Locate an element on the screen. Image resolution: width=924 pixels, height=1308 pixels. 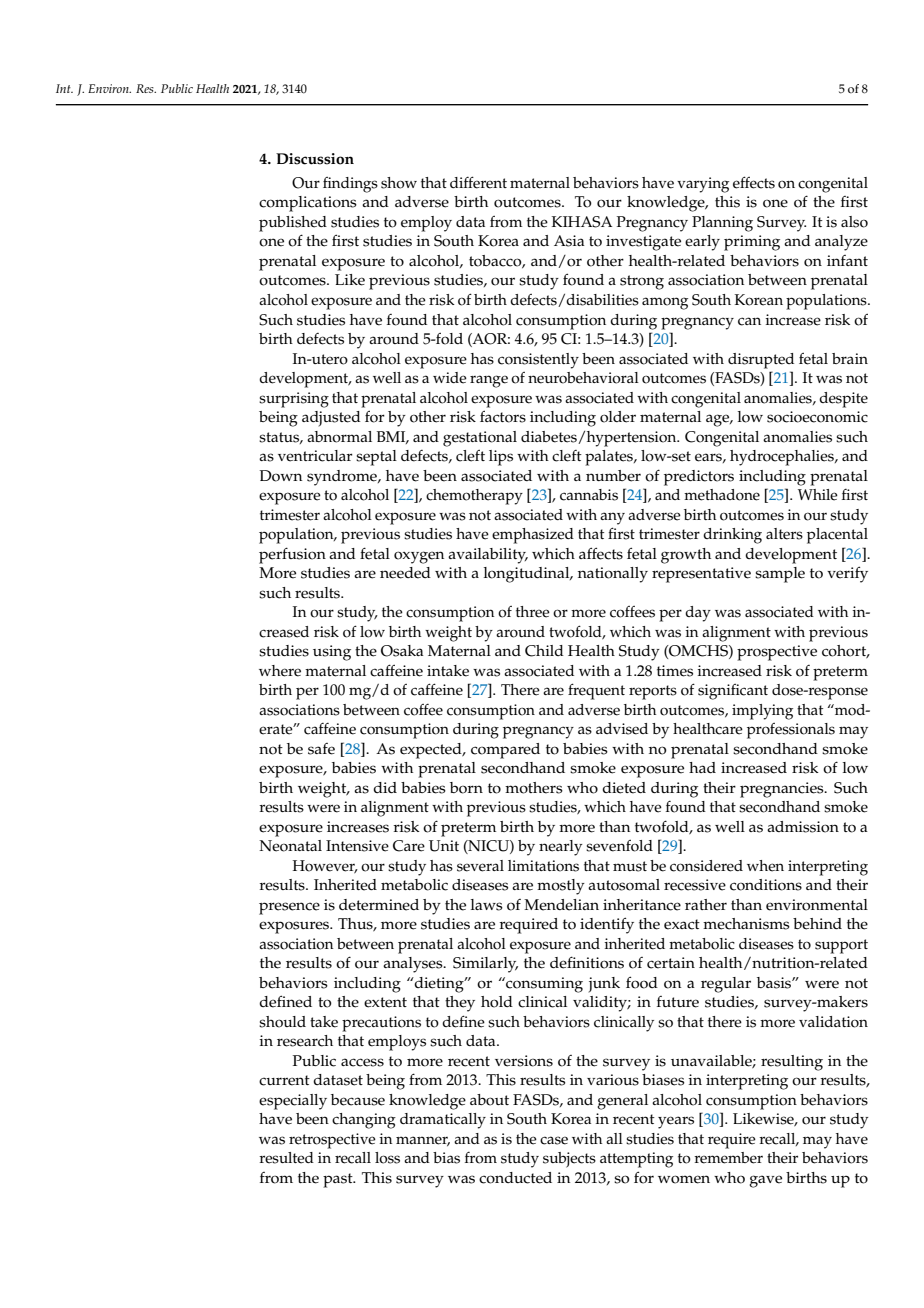
subjects is located at coordinates (569, 1160).
